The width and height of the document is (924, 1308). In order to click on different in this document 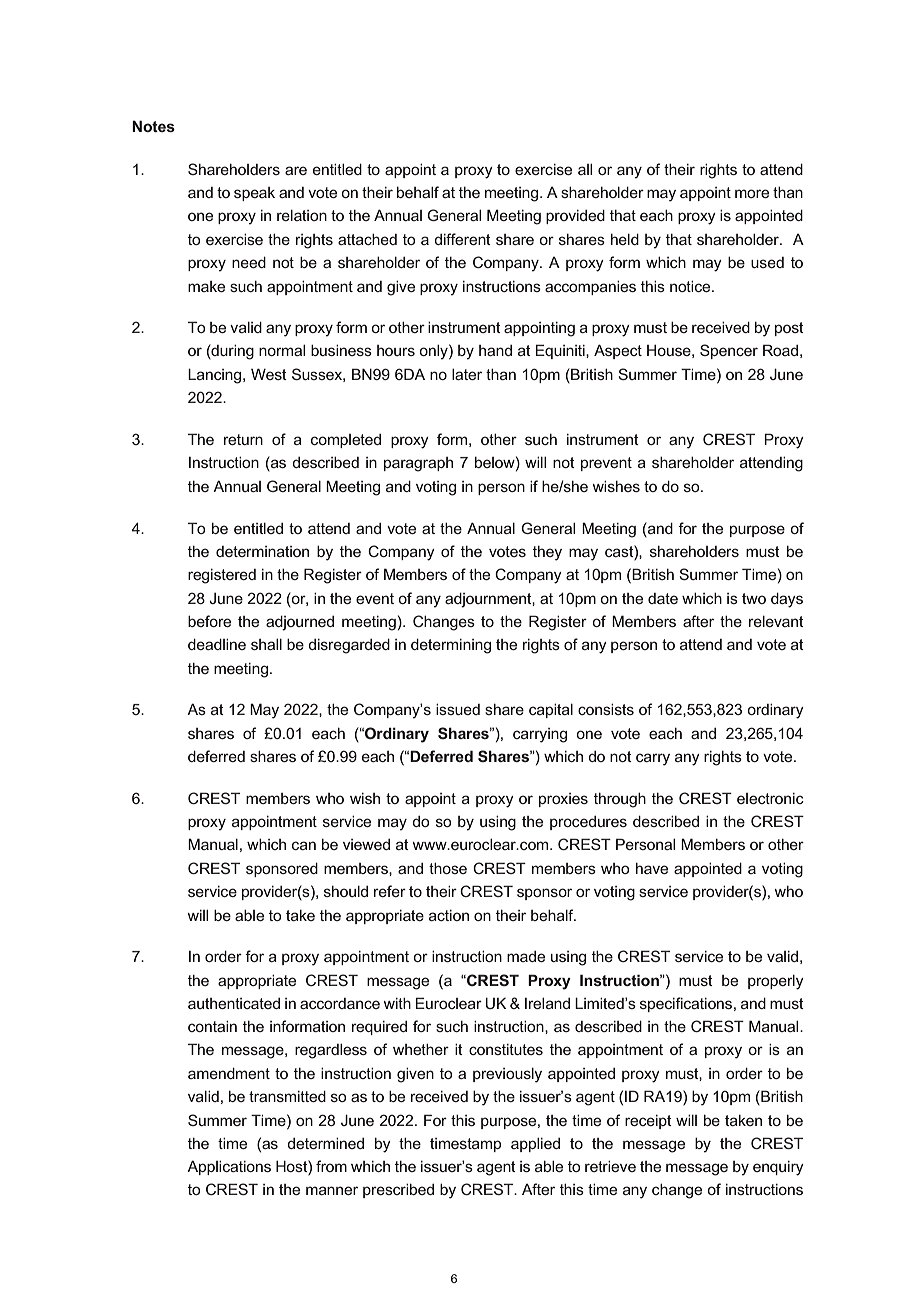, I will do `click(462, 239)`.
